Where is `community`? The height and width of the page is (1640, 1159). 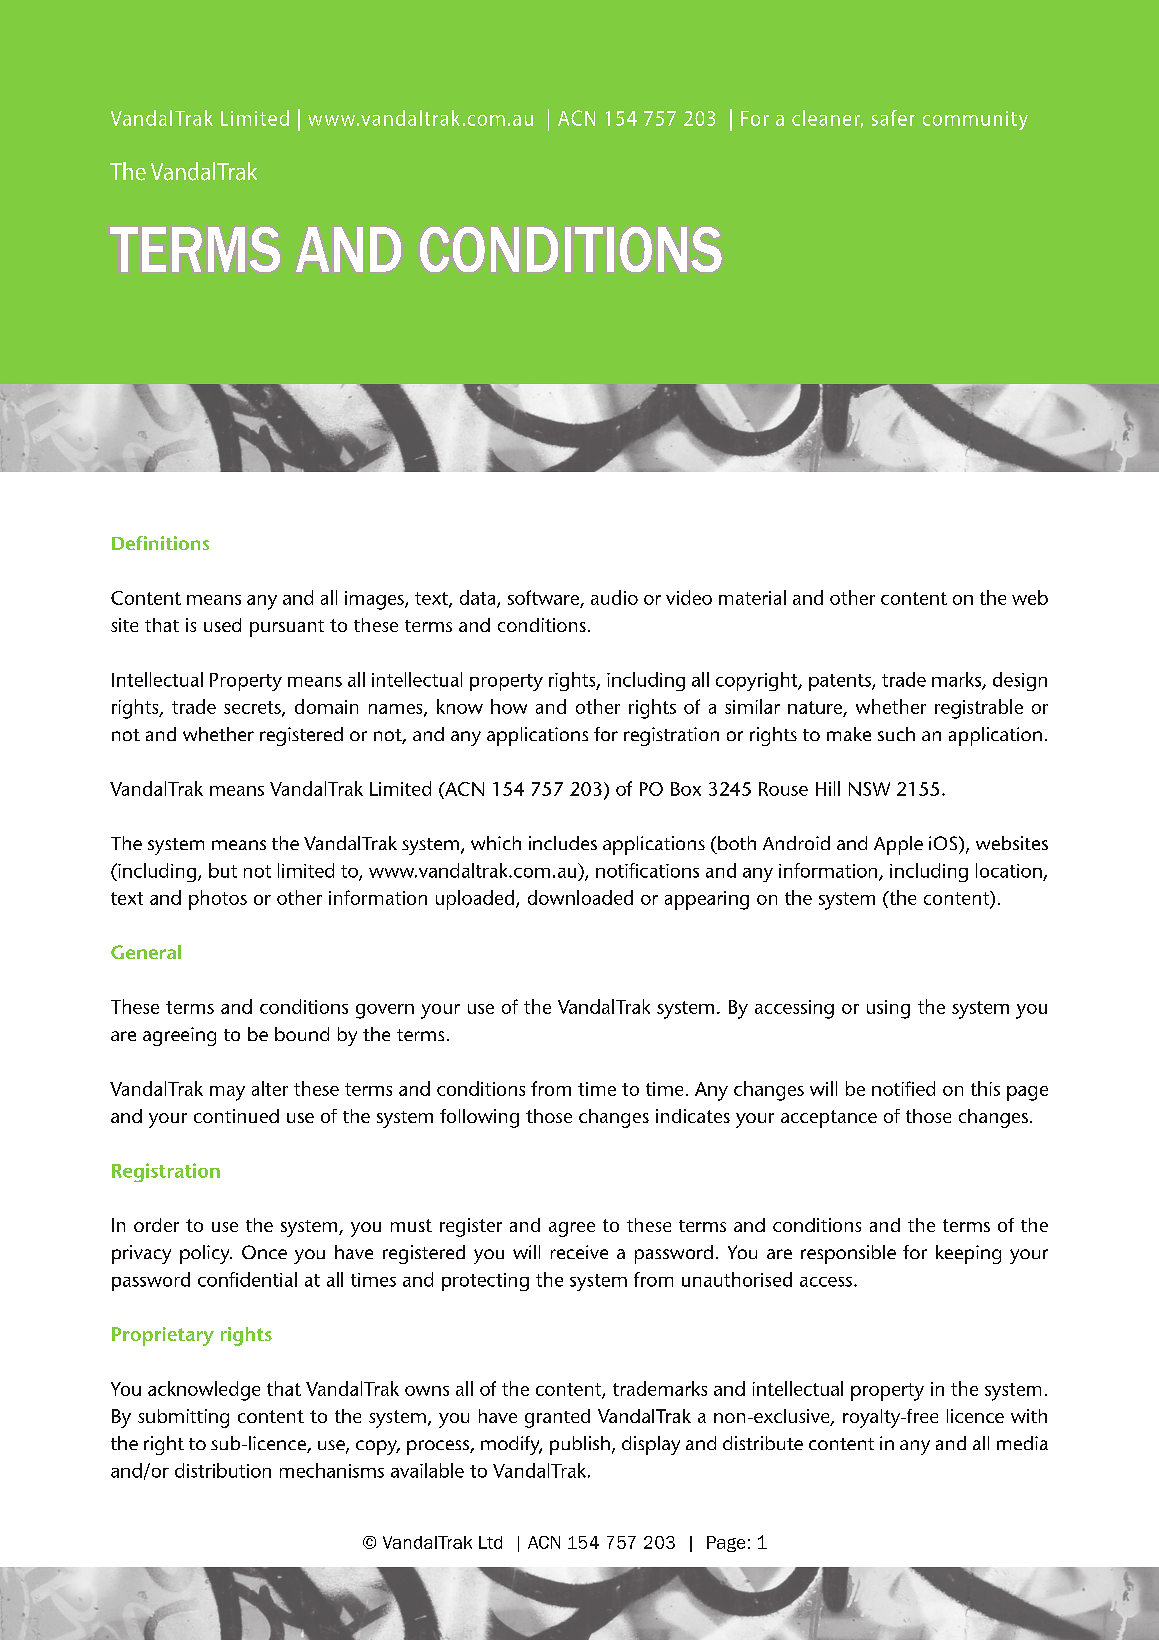
community is located at coordinates (975, 120).
